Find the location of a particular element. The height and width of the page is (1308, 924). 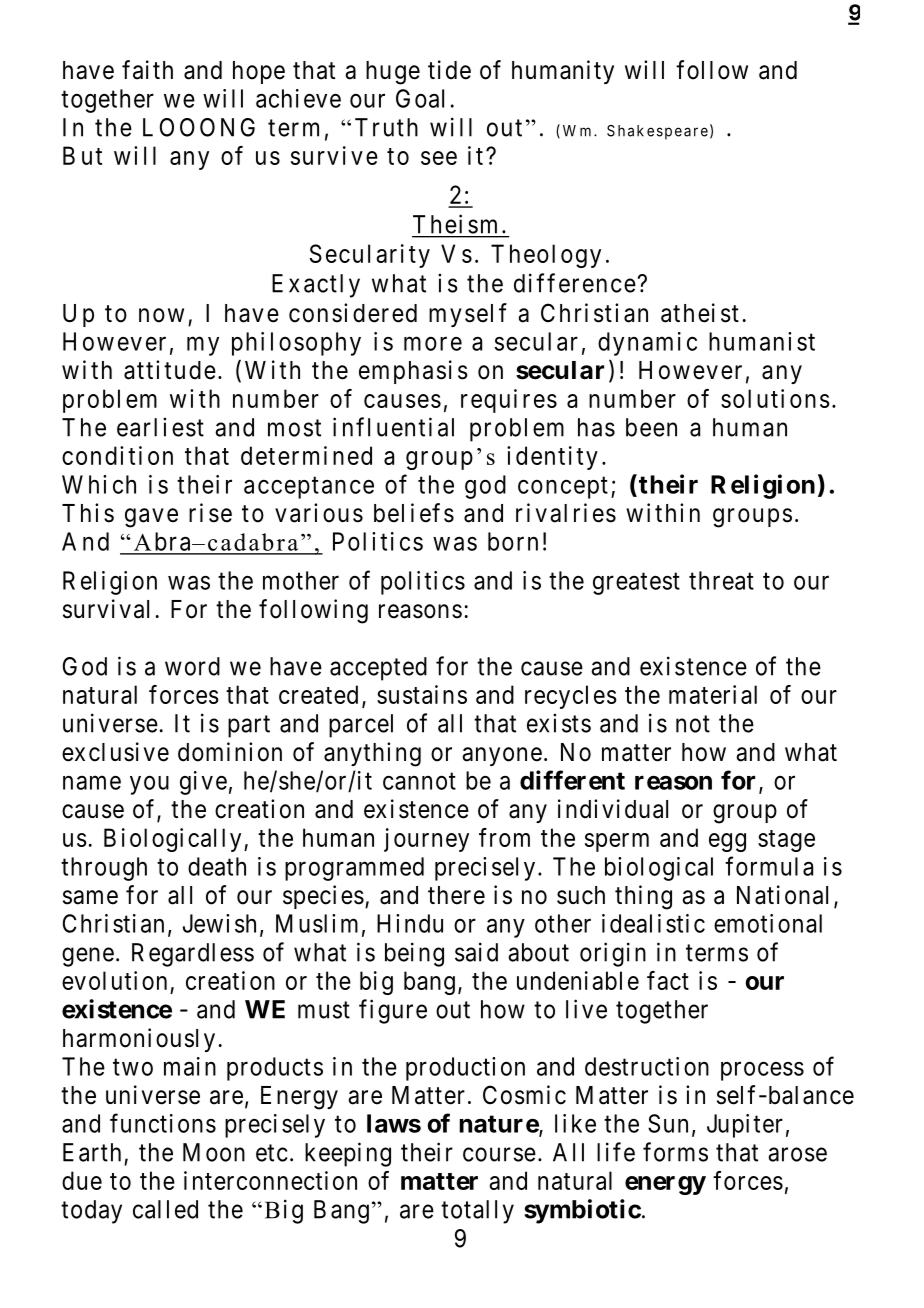

been is located at coordinates (651, 427).
